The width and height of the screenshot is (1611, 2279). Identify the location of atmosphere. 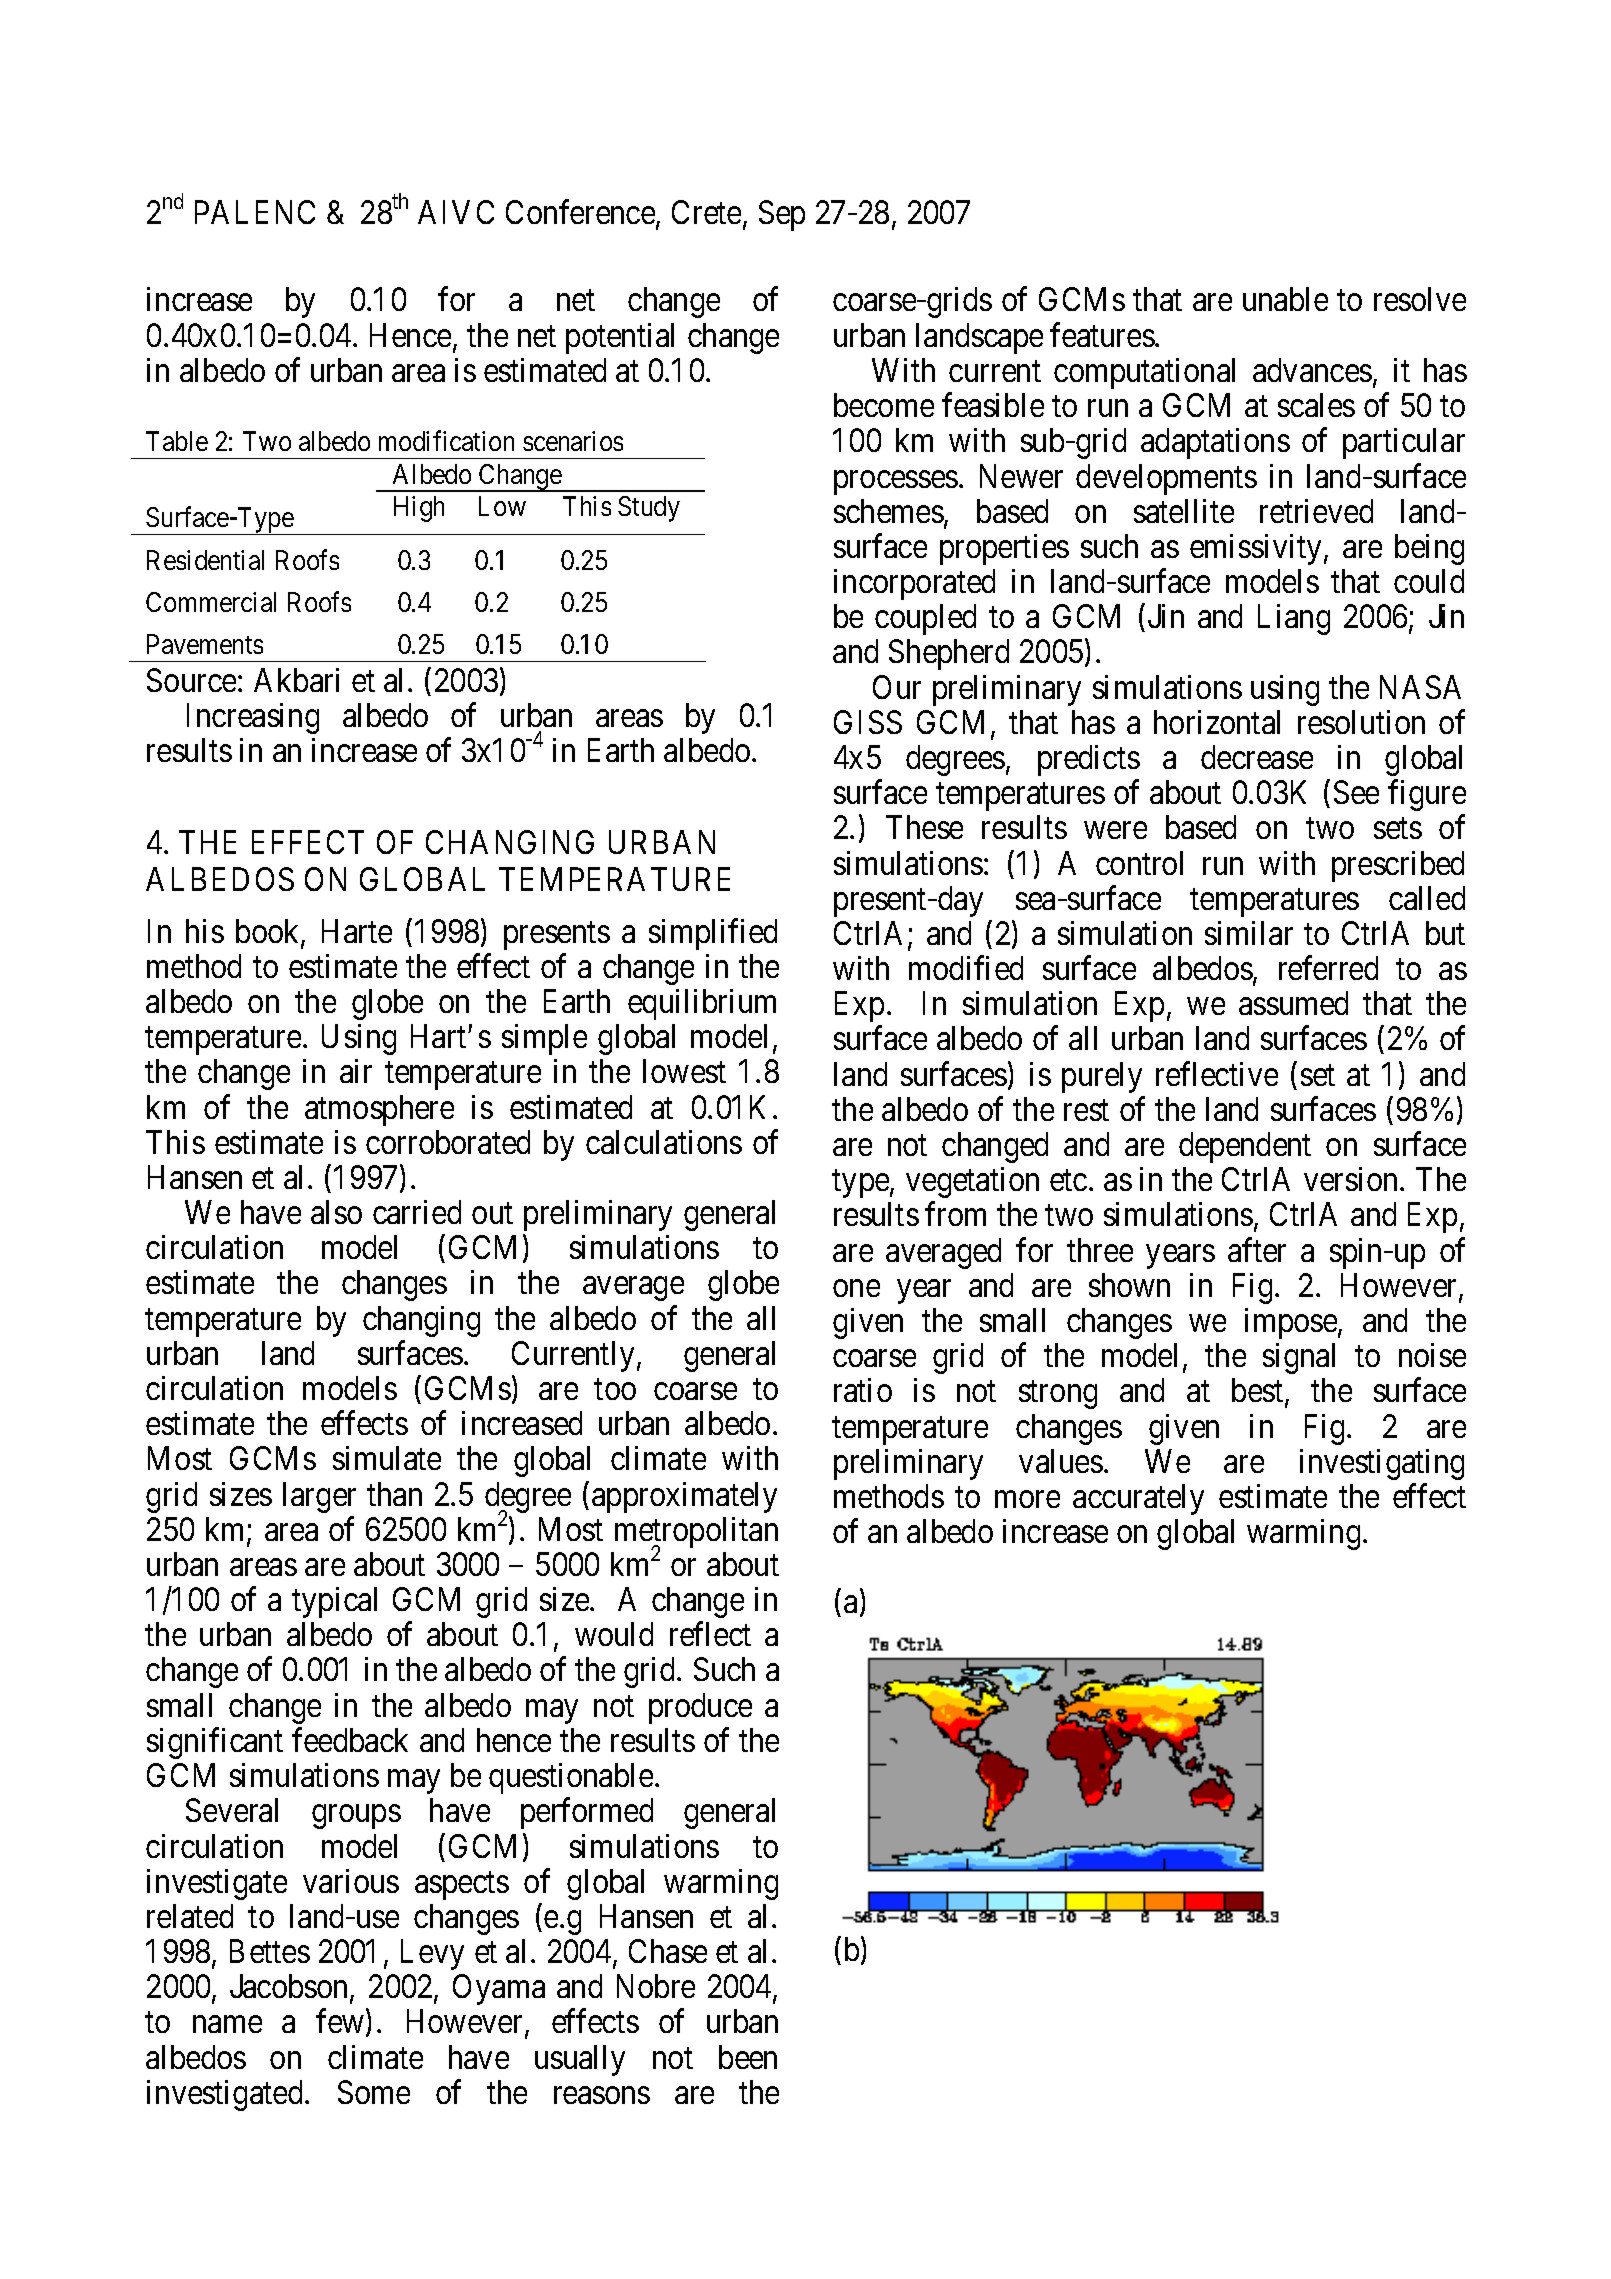
(379, 1110).
